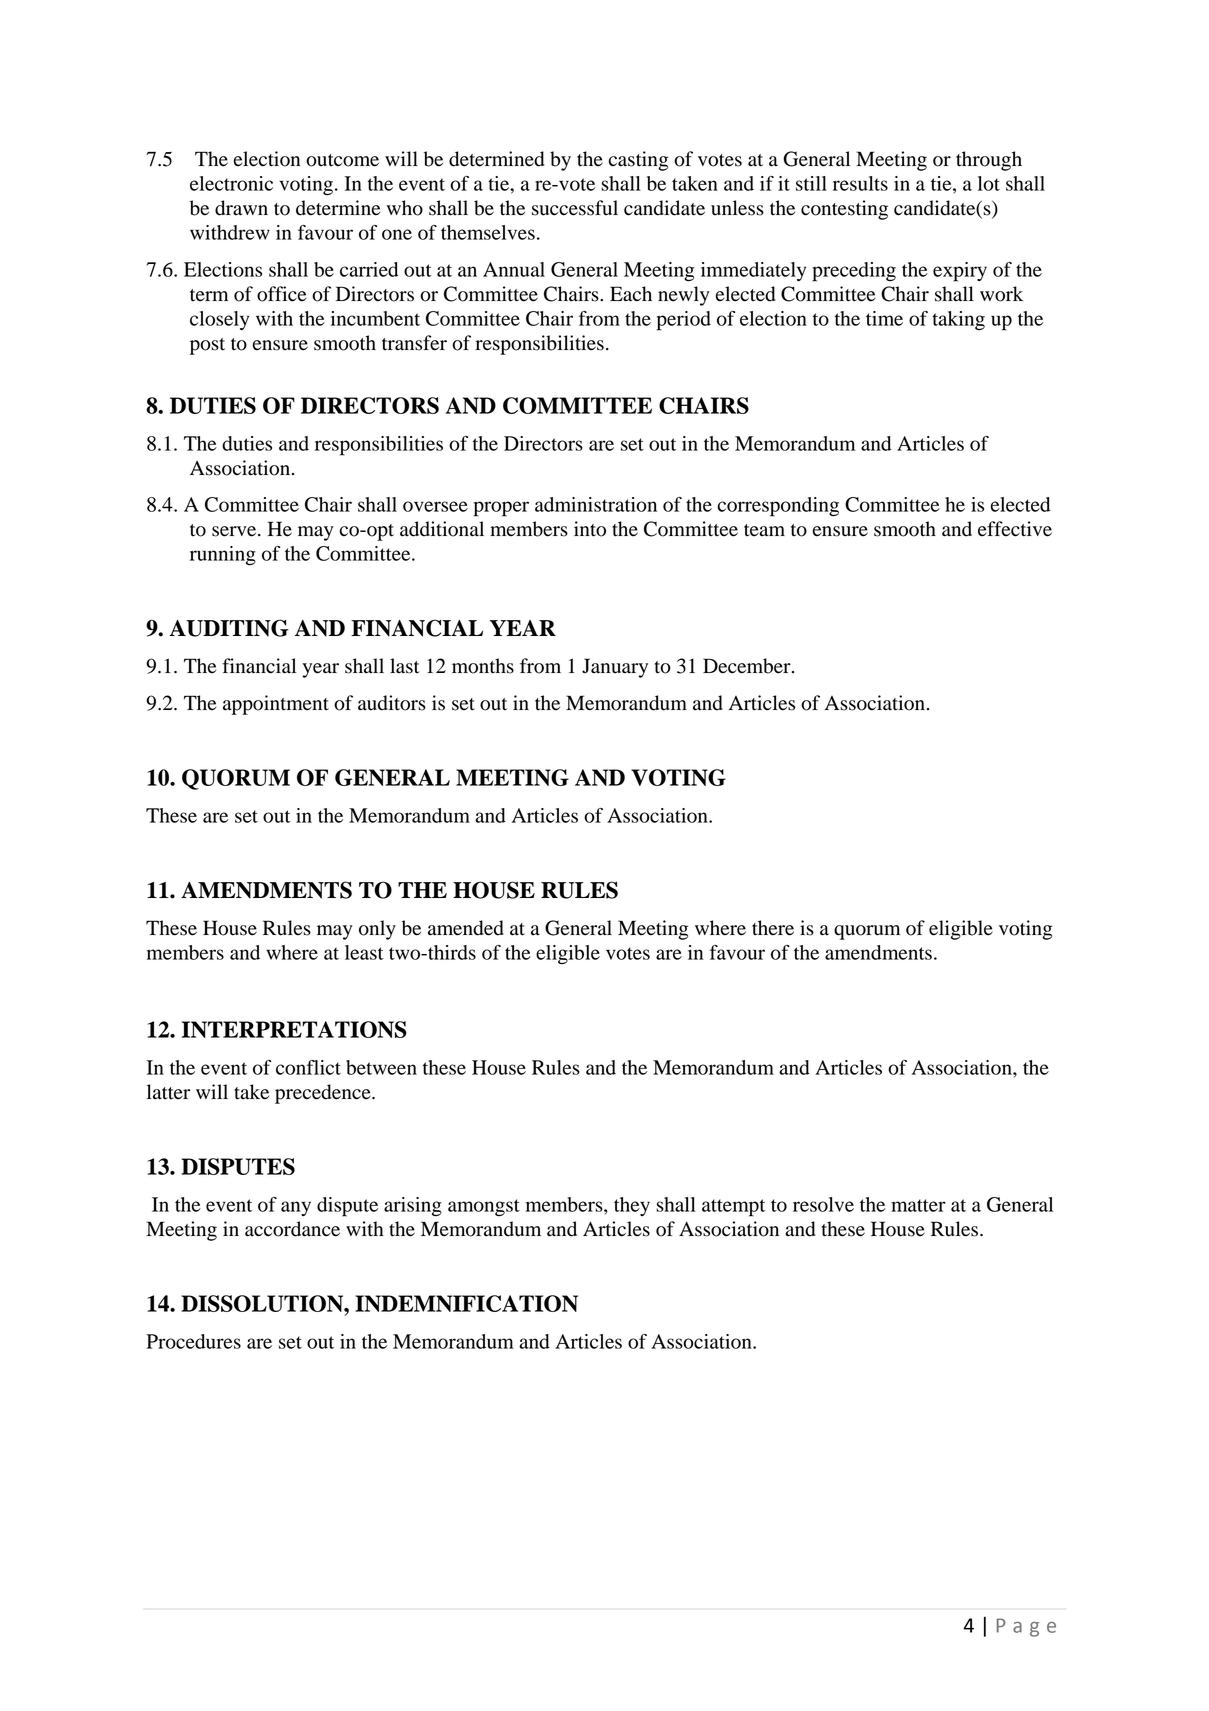 The height and width of the page is (1711, 1209). What do you see at coordinates (466, 1303) in the page?
I see `INDEMNIFICATION` at bounding box center [466, 1303].
